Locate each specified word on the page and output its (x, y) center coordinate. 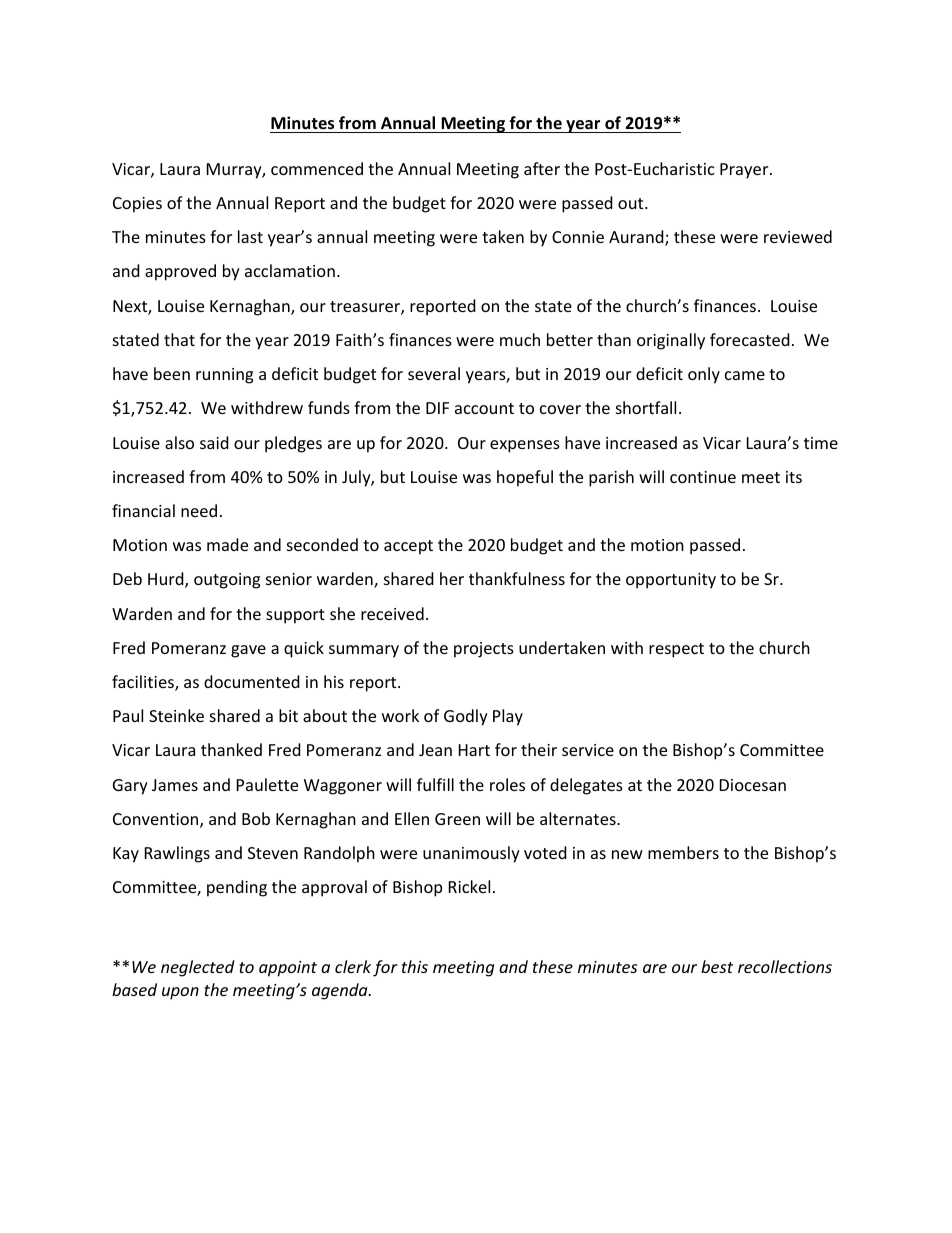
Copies (137, 205)
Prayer (745, 171)
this (415, 966)
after (542, 168)
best (717, 966)
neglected (198, 968)
